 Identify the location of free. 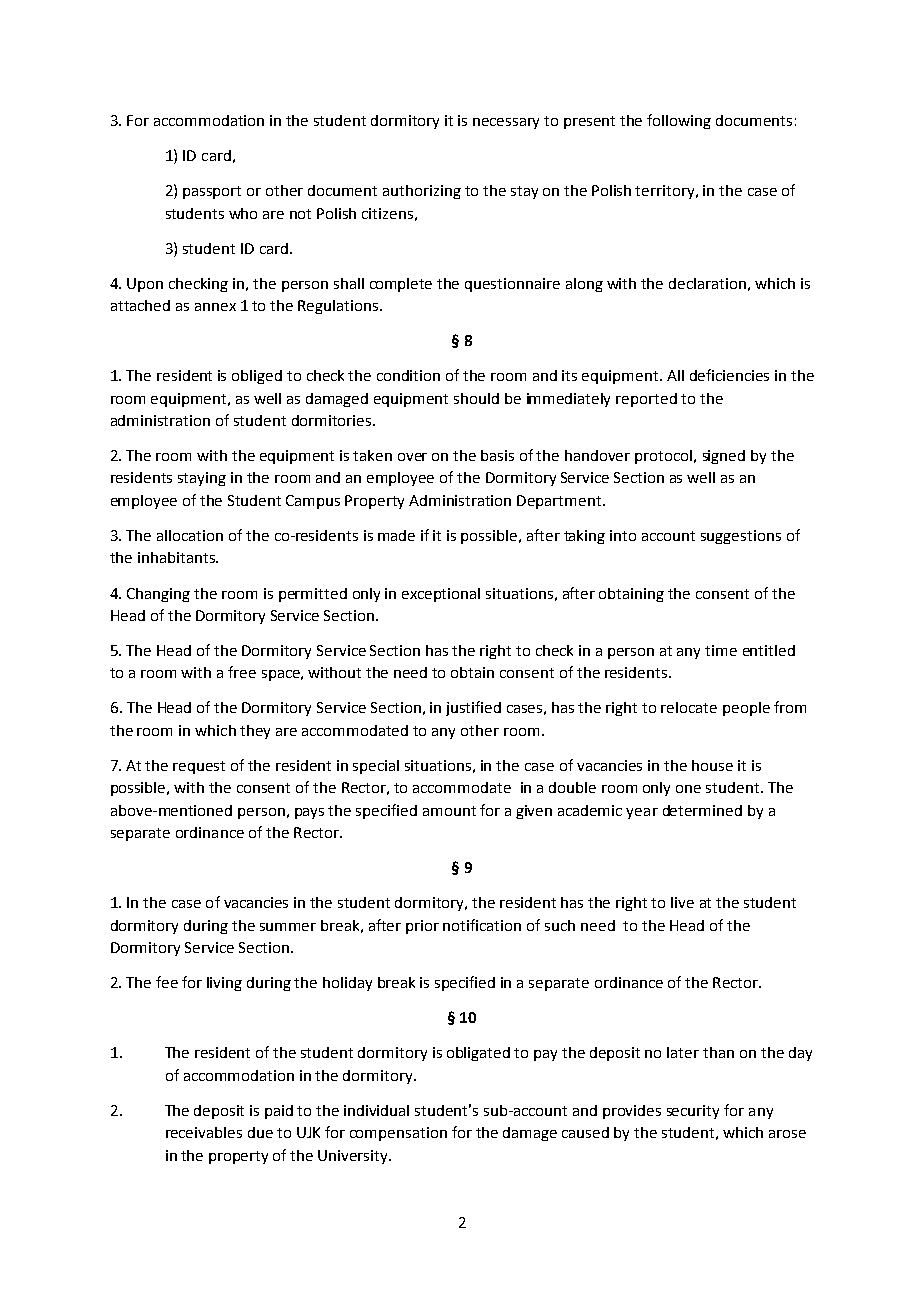
(242, 672).
